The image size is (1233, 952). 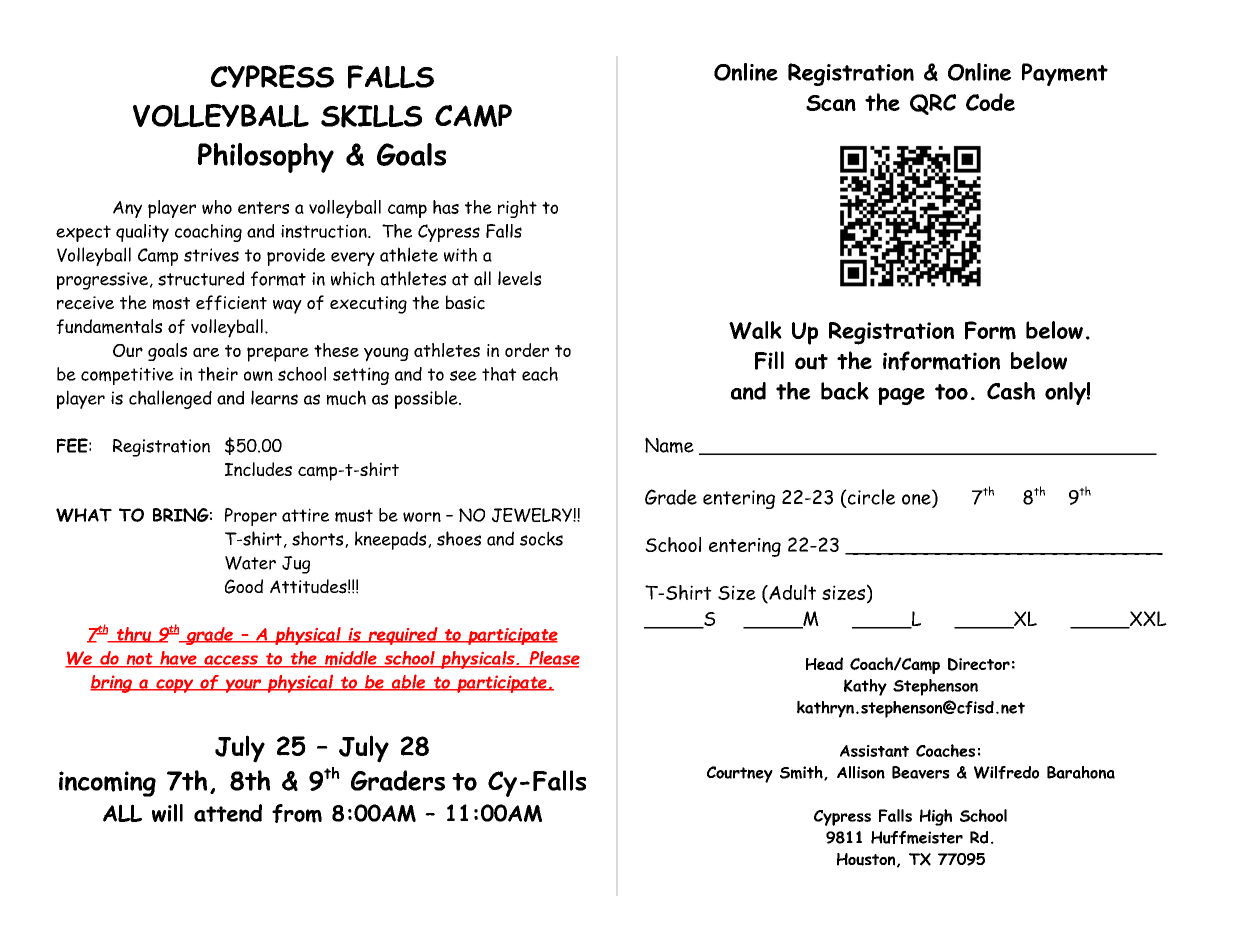 I want to click on page, so click(x=901, y=396).
